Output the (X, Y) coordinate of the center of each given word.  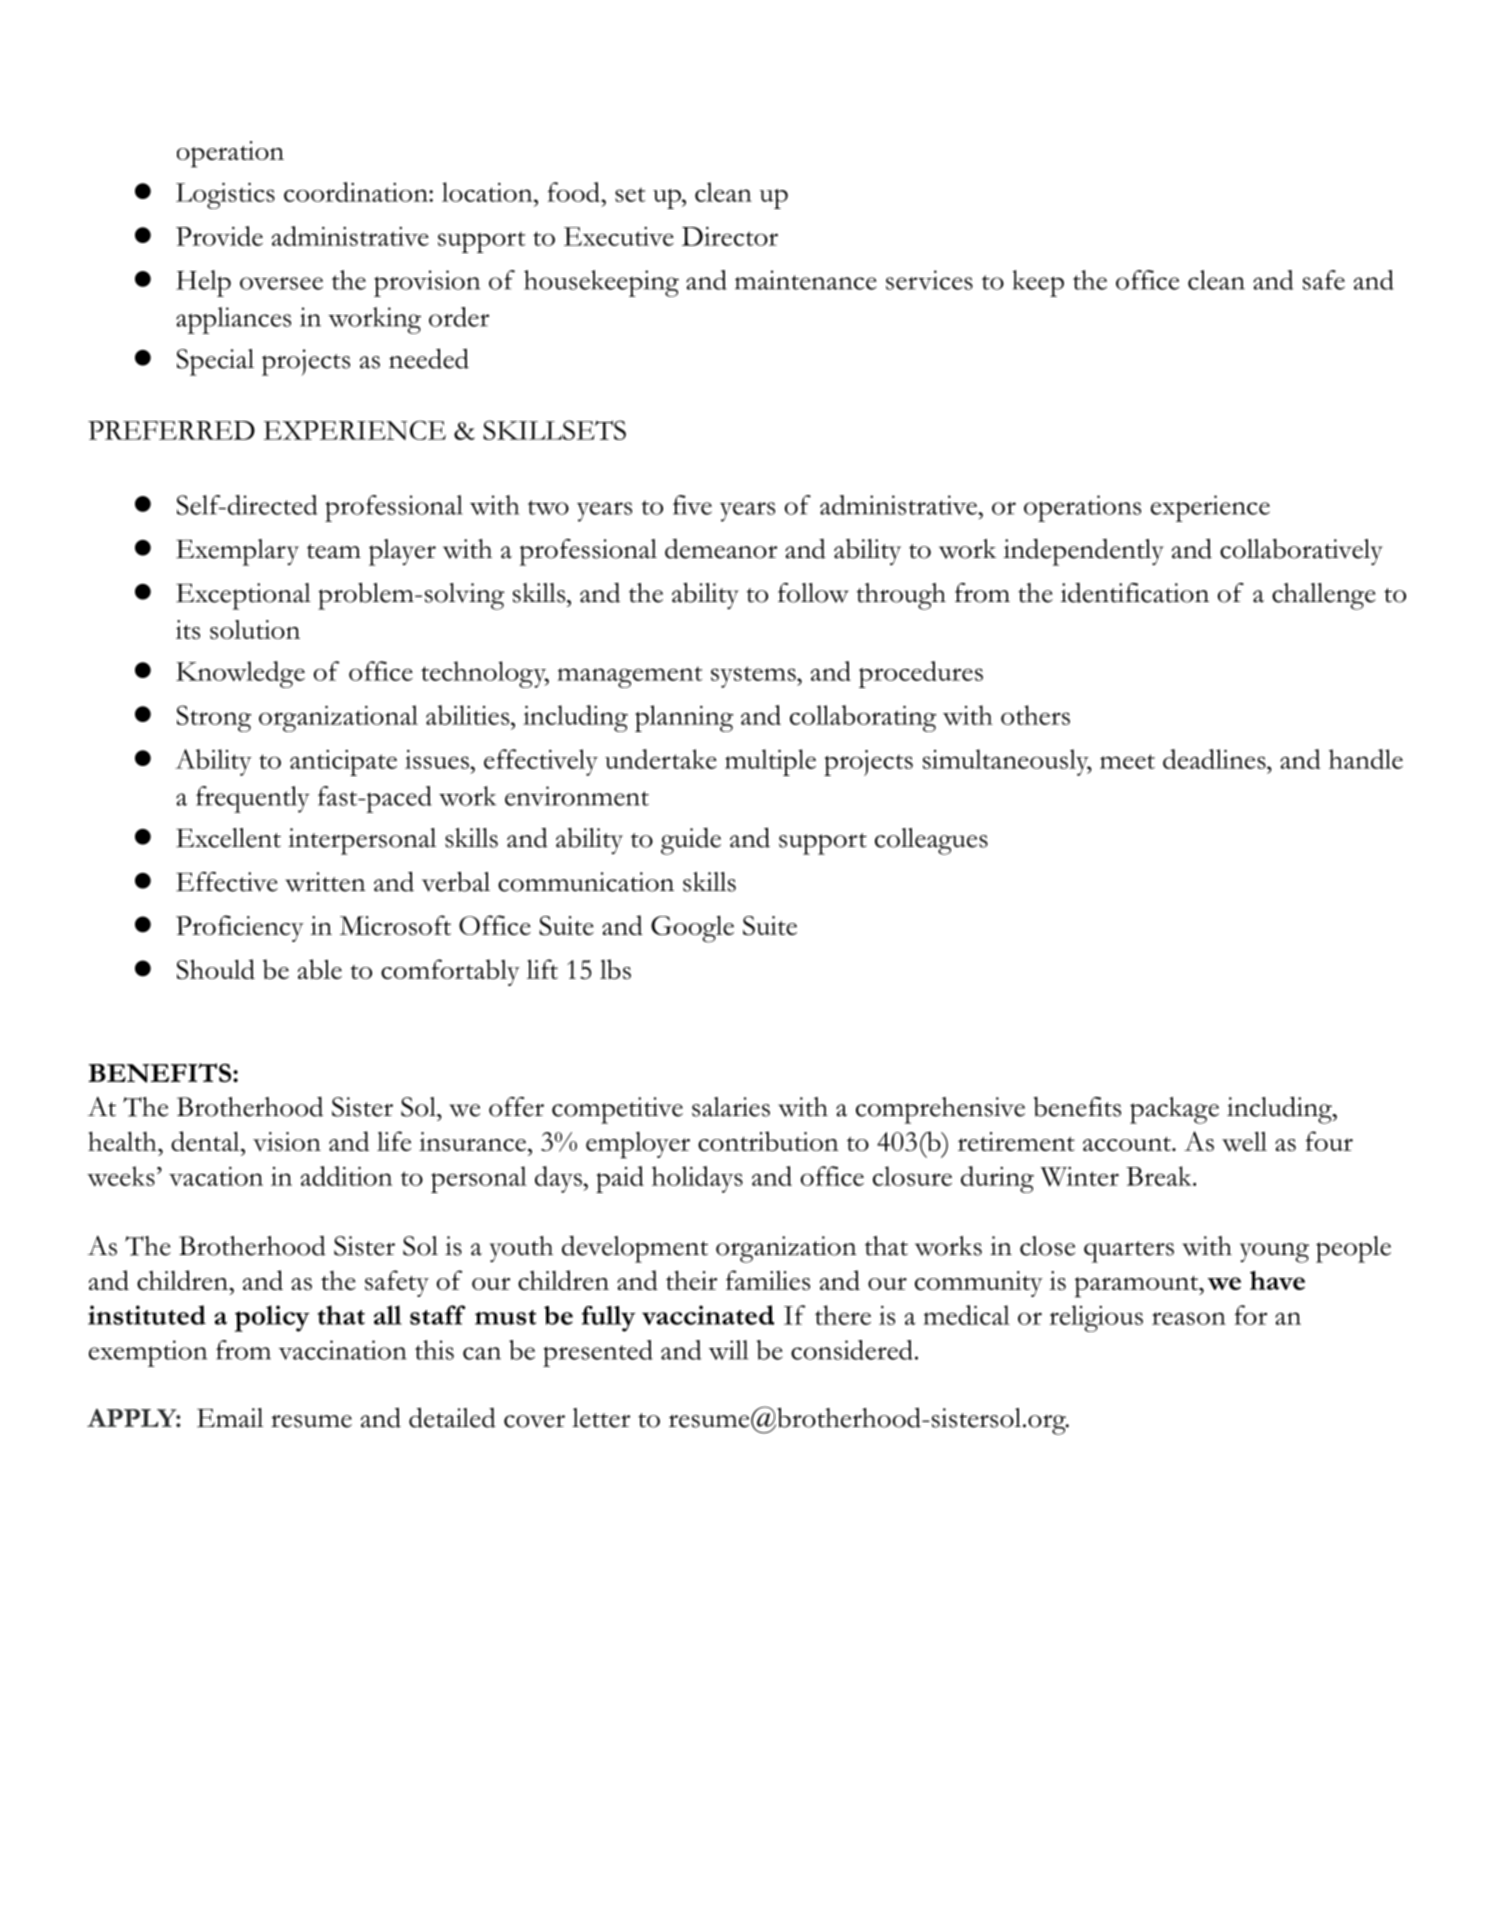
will (728, 1350)
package (1174, 1110)
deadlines (1215, 759)
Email (230, 1418)
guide (691, 841)
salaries (731, 1107)
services (929, 280)
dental (206, 1141)
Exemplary (237, 552)
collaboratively (1301, 552)
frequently (253, 799)
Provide (219, 236)
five (692, 505)
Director (730, 236)
